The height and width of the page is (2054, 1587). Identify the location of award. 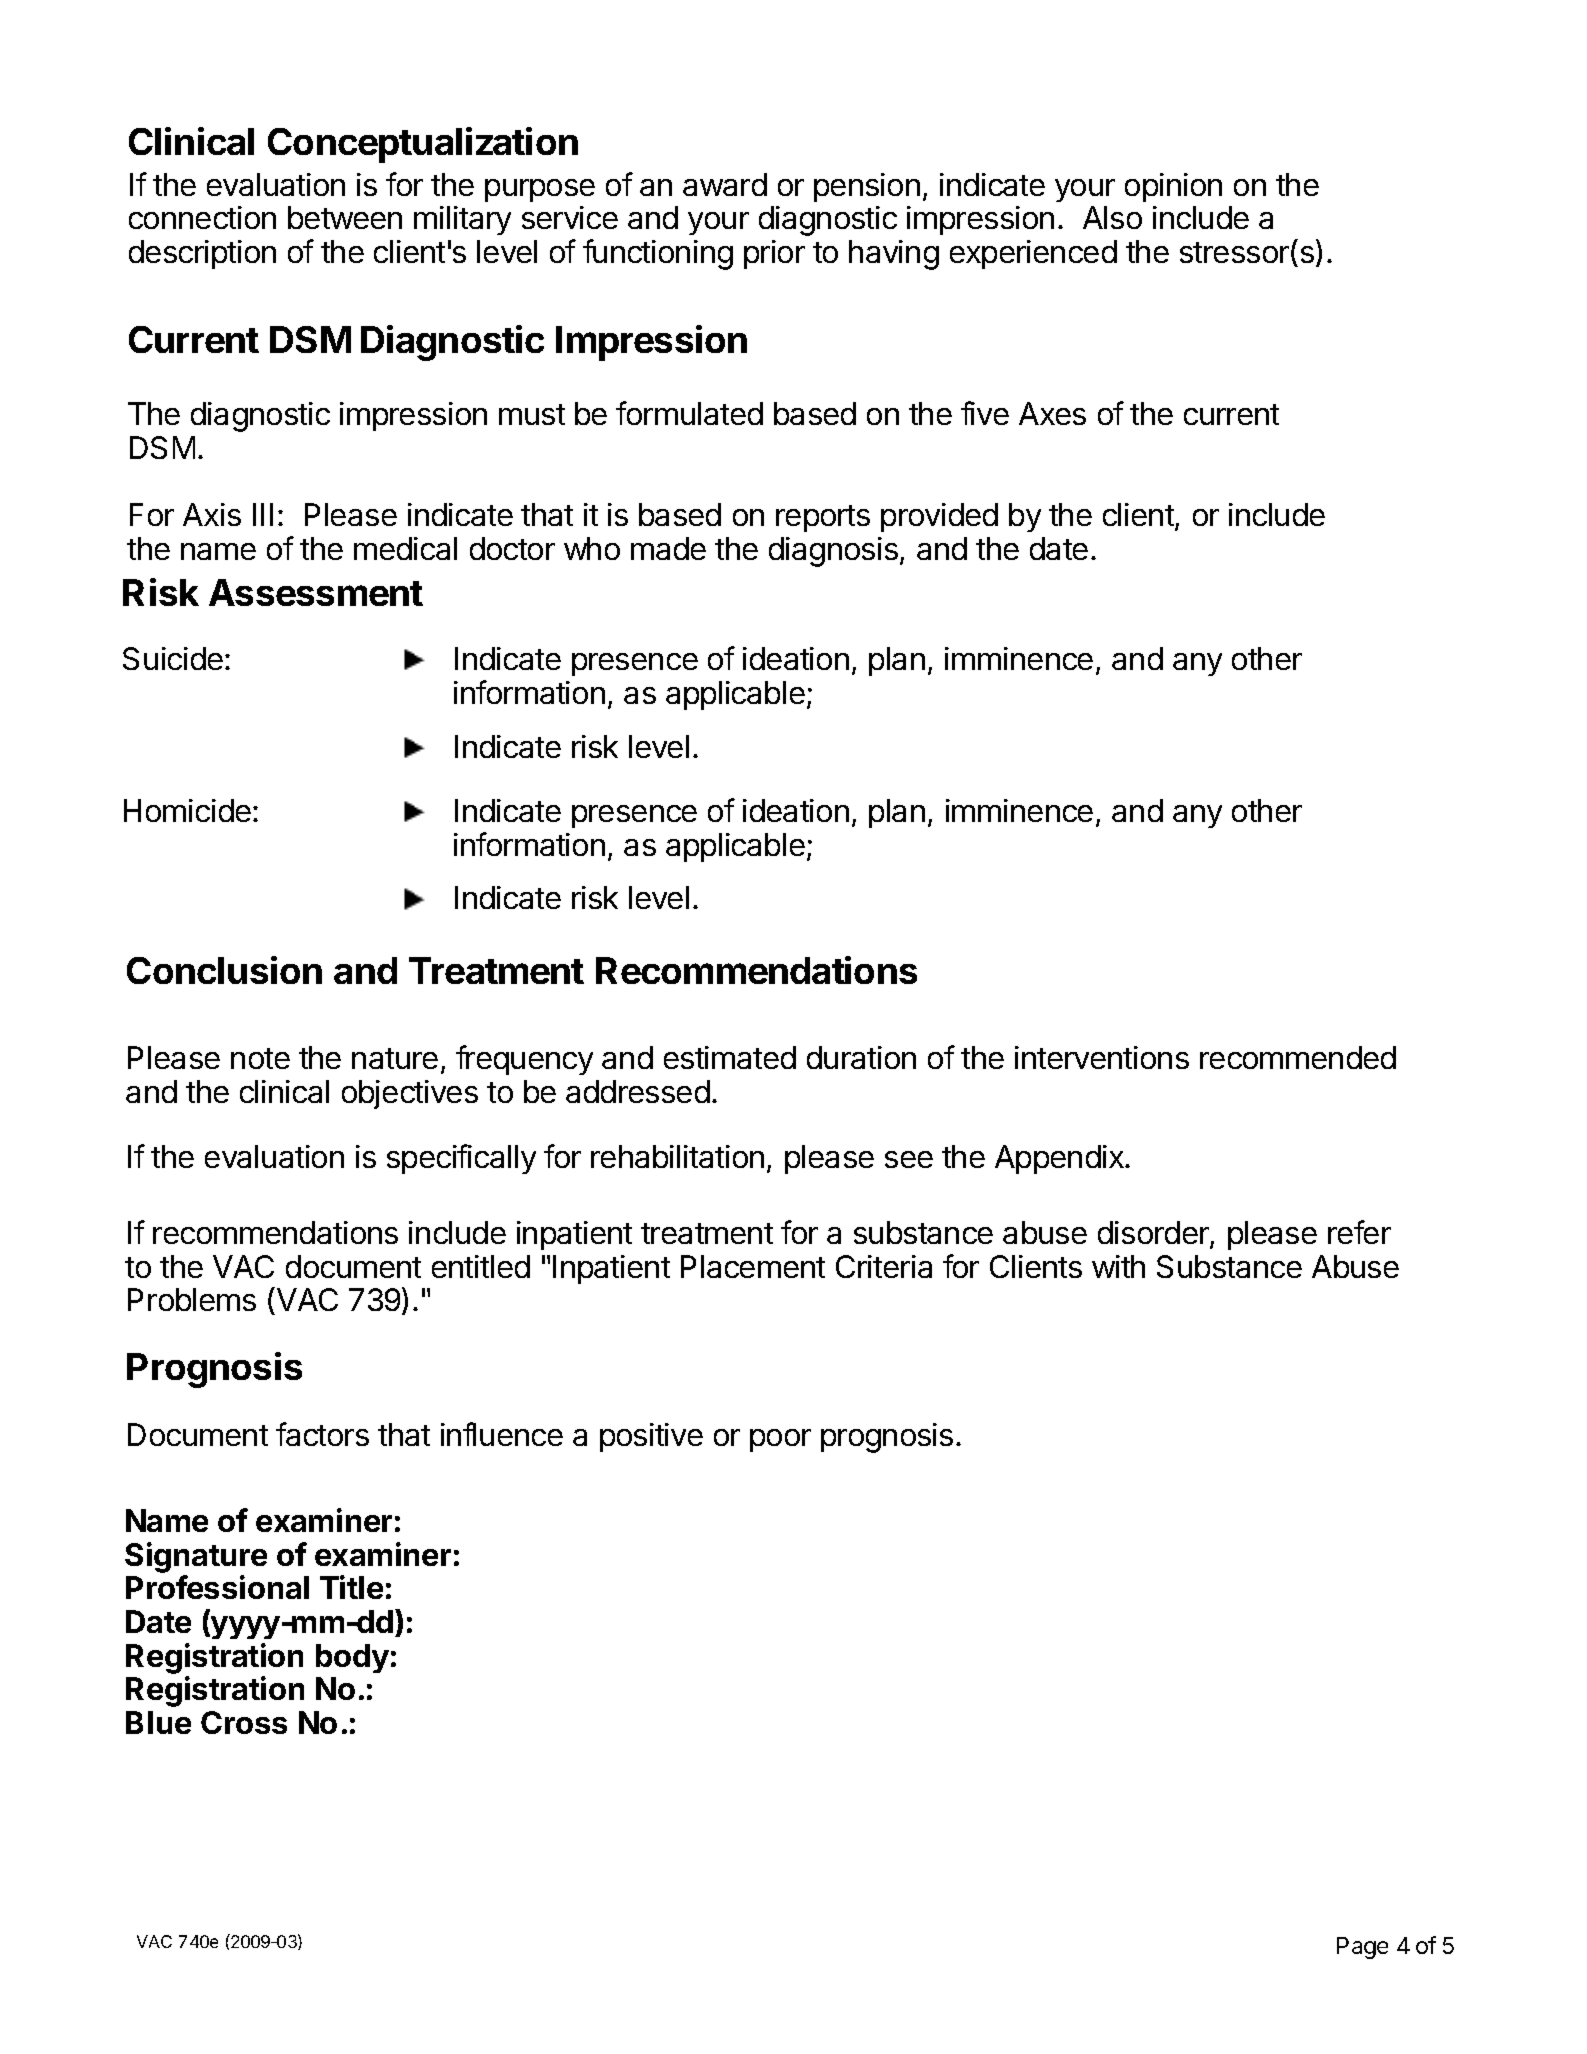
(725, 184).
